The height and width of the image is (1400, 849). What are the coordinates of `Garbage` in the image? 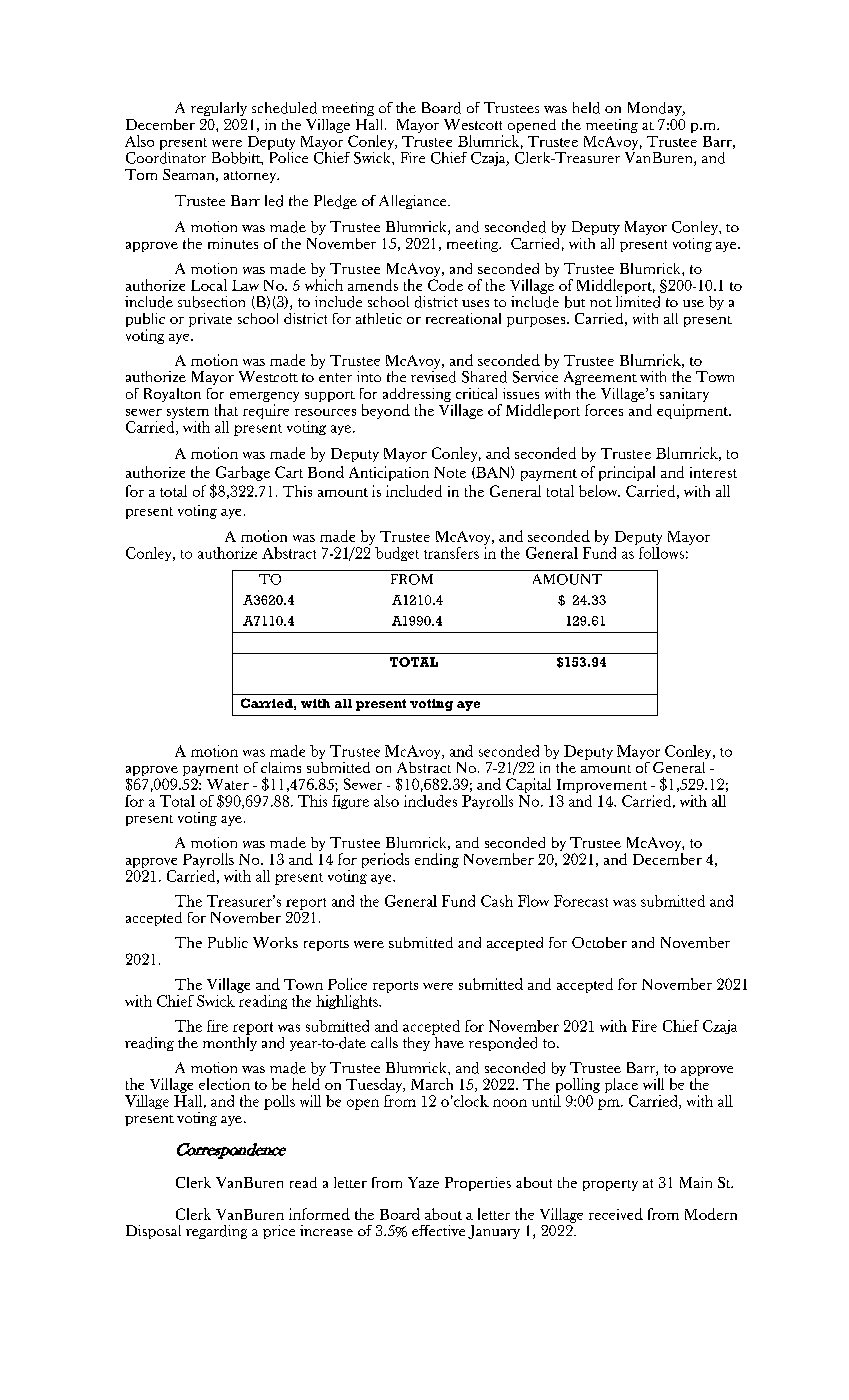 It's located at (243, 473).
